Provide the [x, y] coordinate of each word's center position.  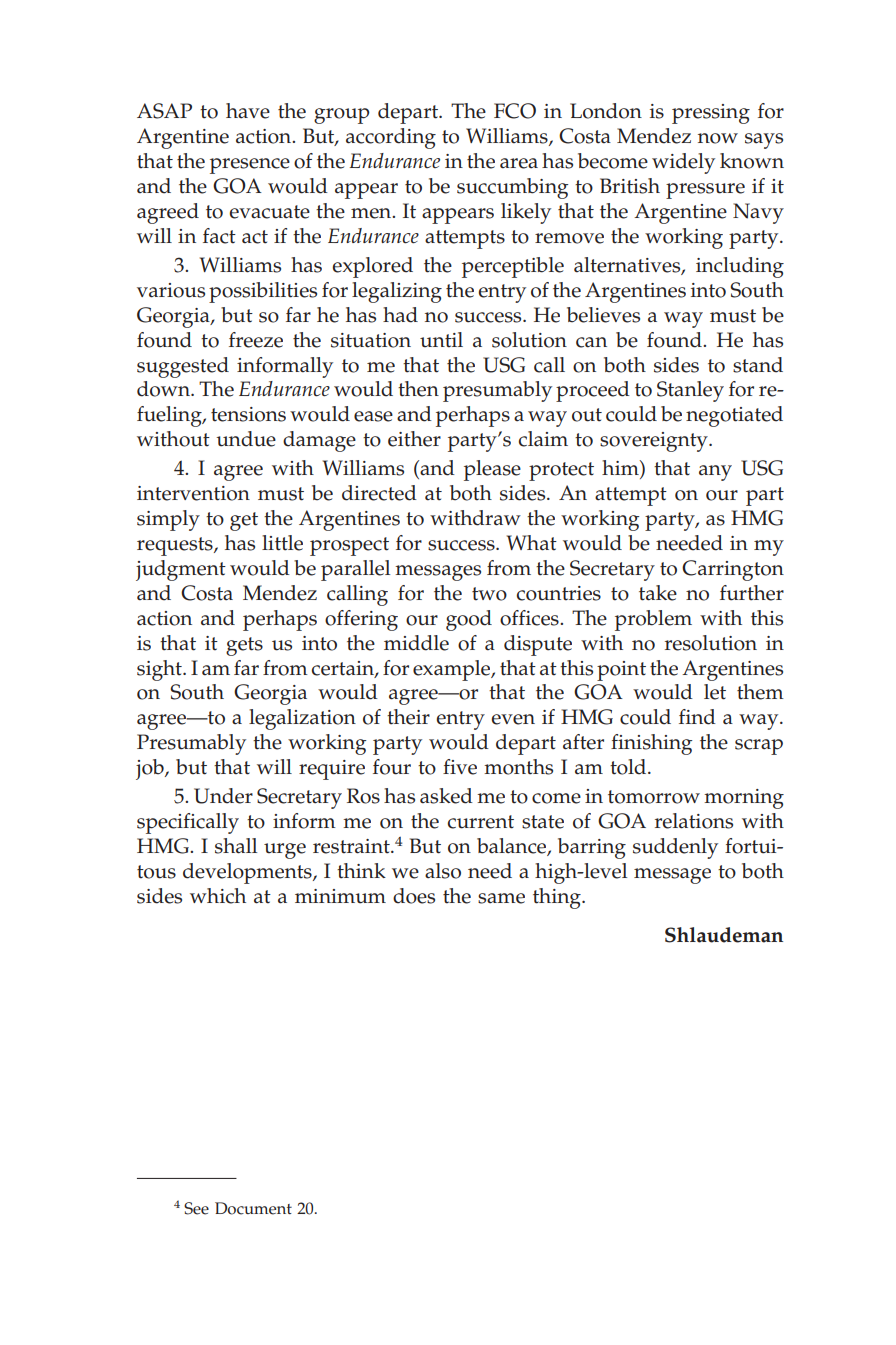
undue [246, 439]
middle [416, 643]
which [218, 896]
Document [253, 1208]
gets [244, 646]
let [715, 692]
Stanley [690, 391]
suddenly [675, 848]
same [501, 898]
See [196, 1208]
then [418, 389]
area [519, 163]
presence [250, 166]
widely [683, 163]
